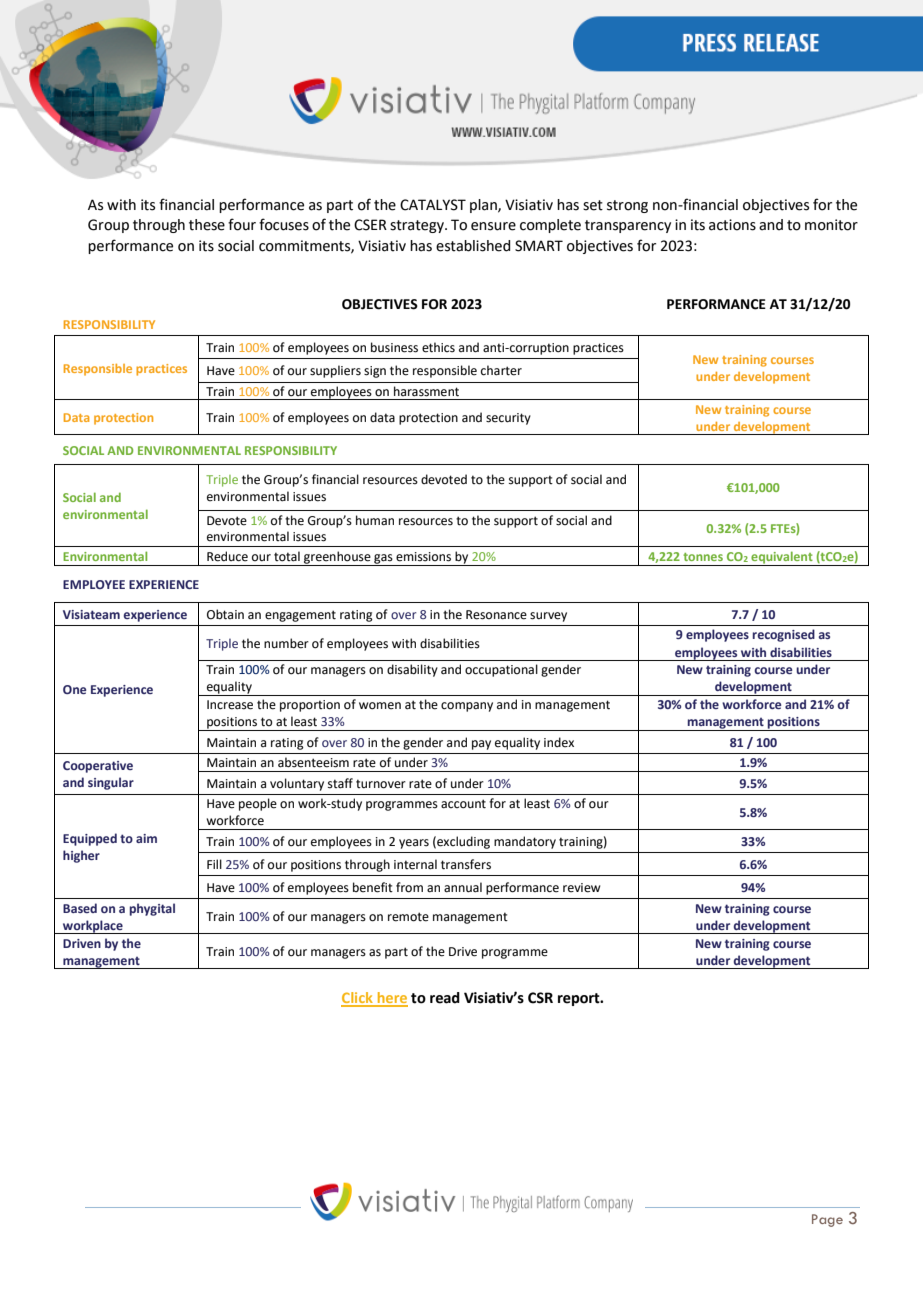 The height and width of the screenshot is (1308, 924). What do you see at coordinates (581, 888) in the screenshot?
I see `review` at bounding box center [581, 888].
